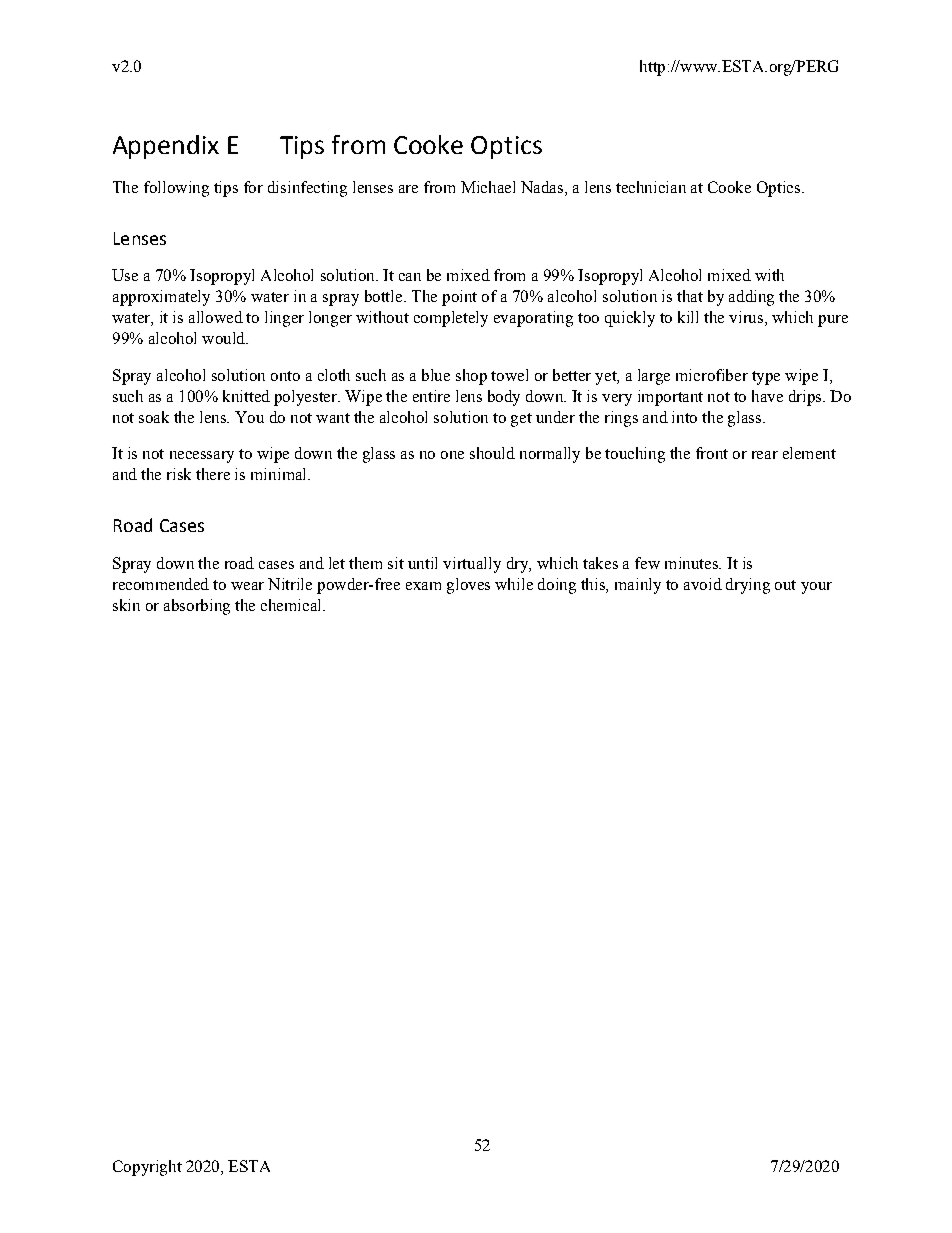  I want to click on gloves, so click(468, 586).
